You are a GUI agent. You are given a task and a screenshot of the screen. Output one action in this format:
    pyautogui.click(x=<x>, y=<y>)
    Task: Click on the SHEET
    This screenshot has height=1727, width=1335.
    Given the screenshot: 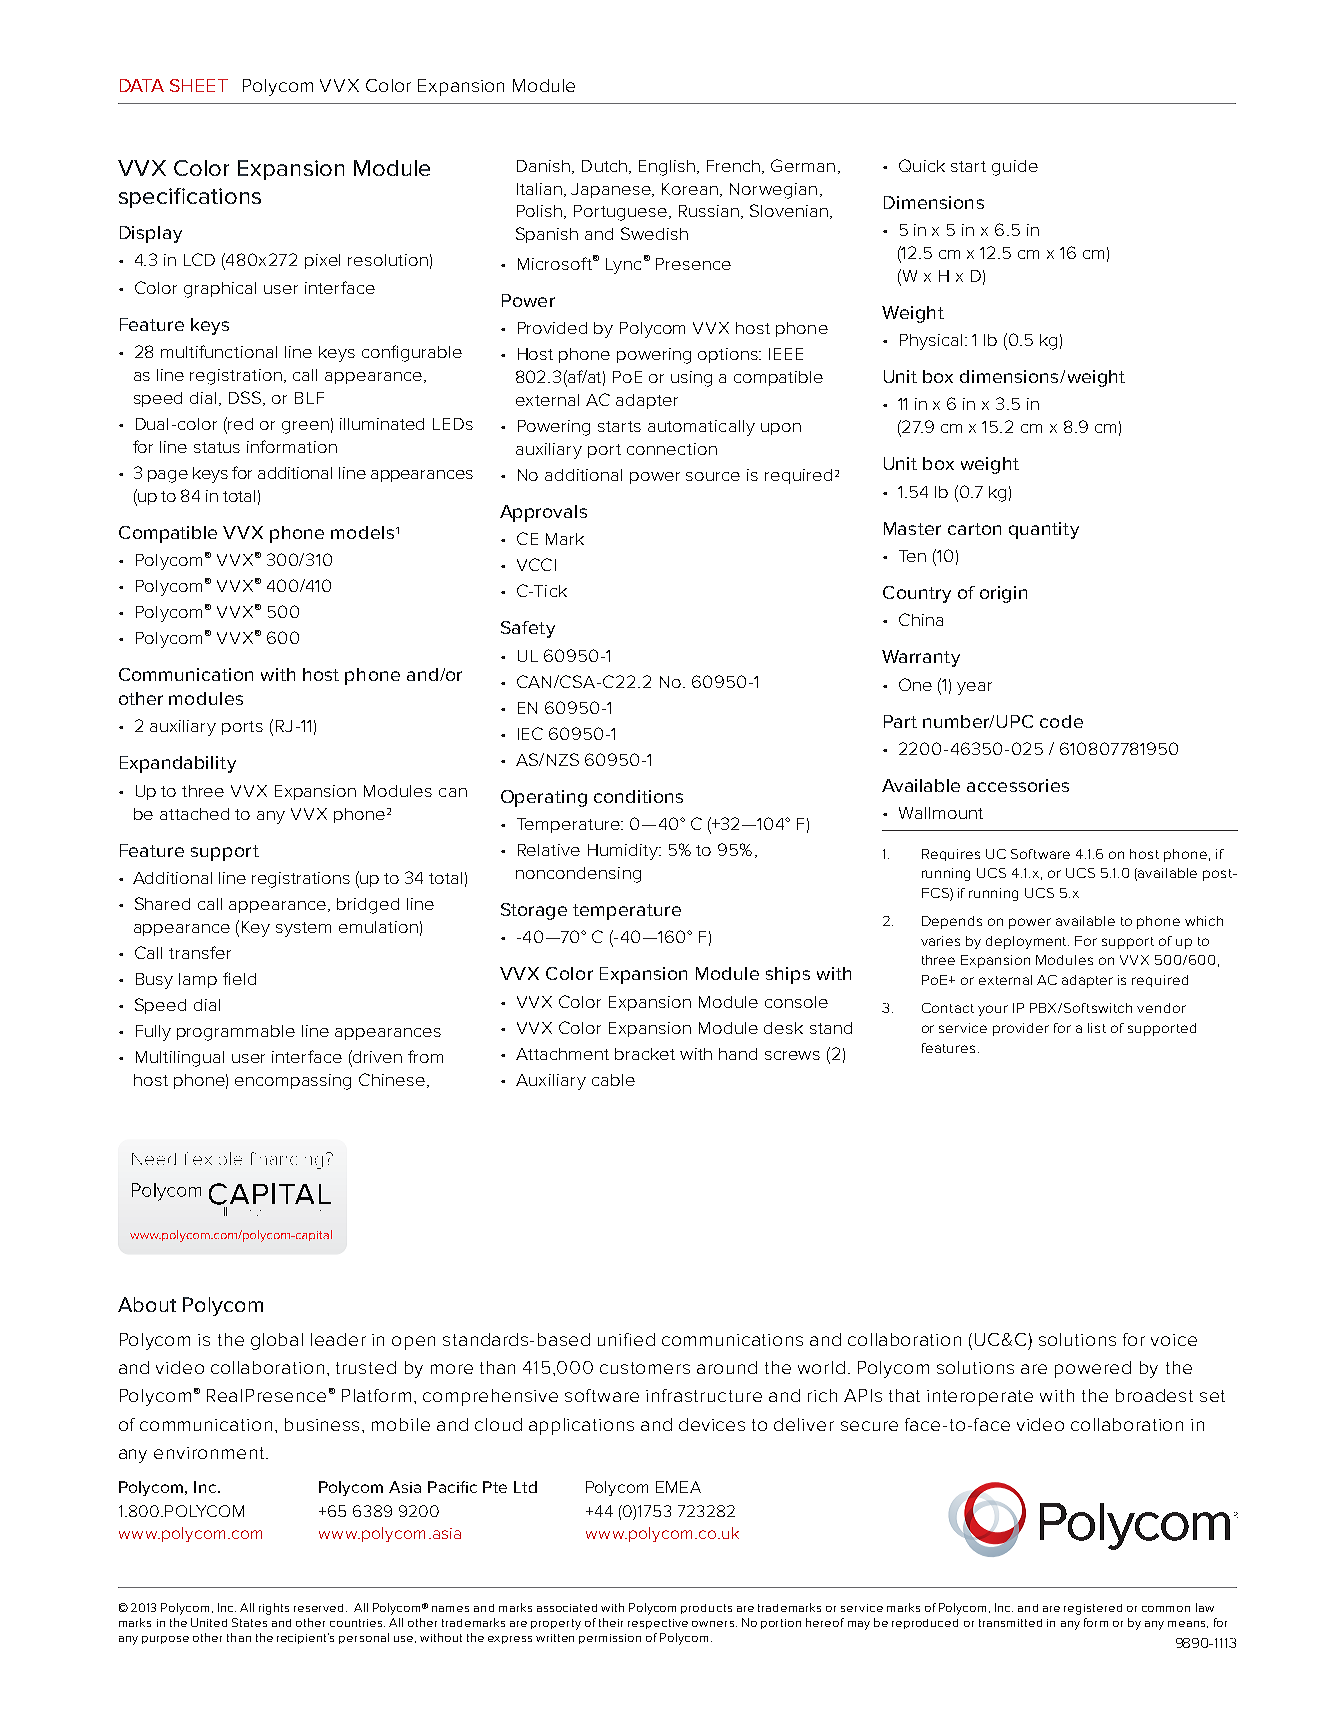 What is the action you would take?
    pyautogui.click(x=199, y=85)
